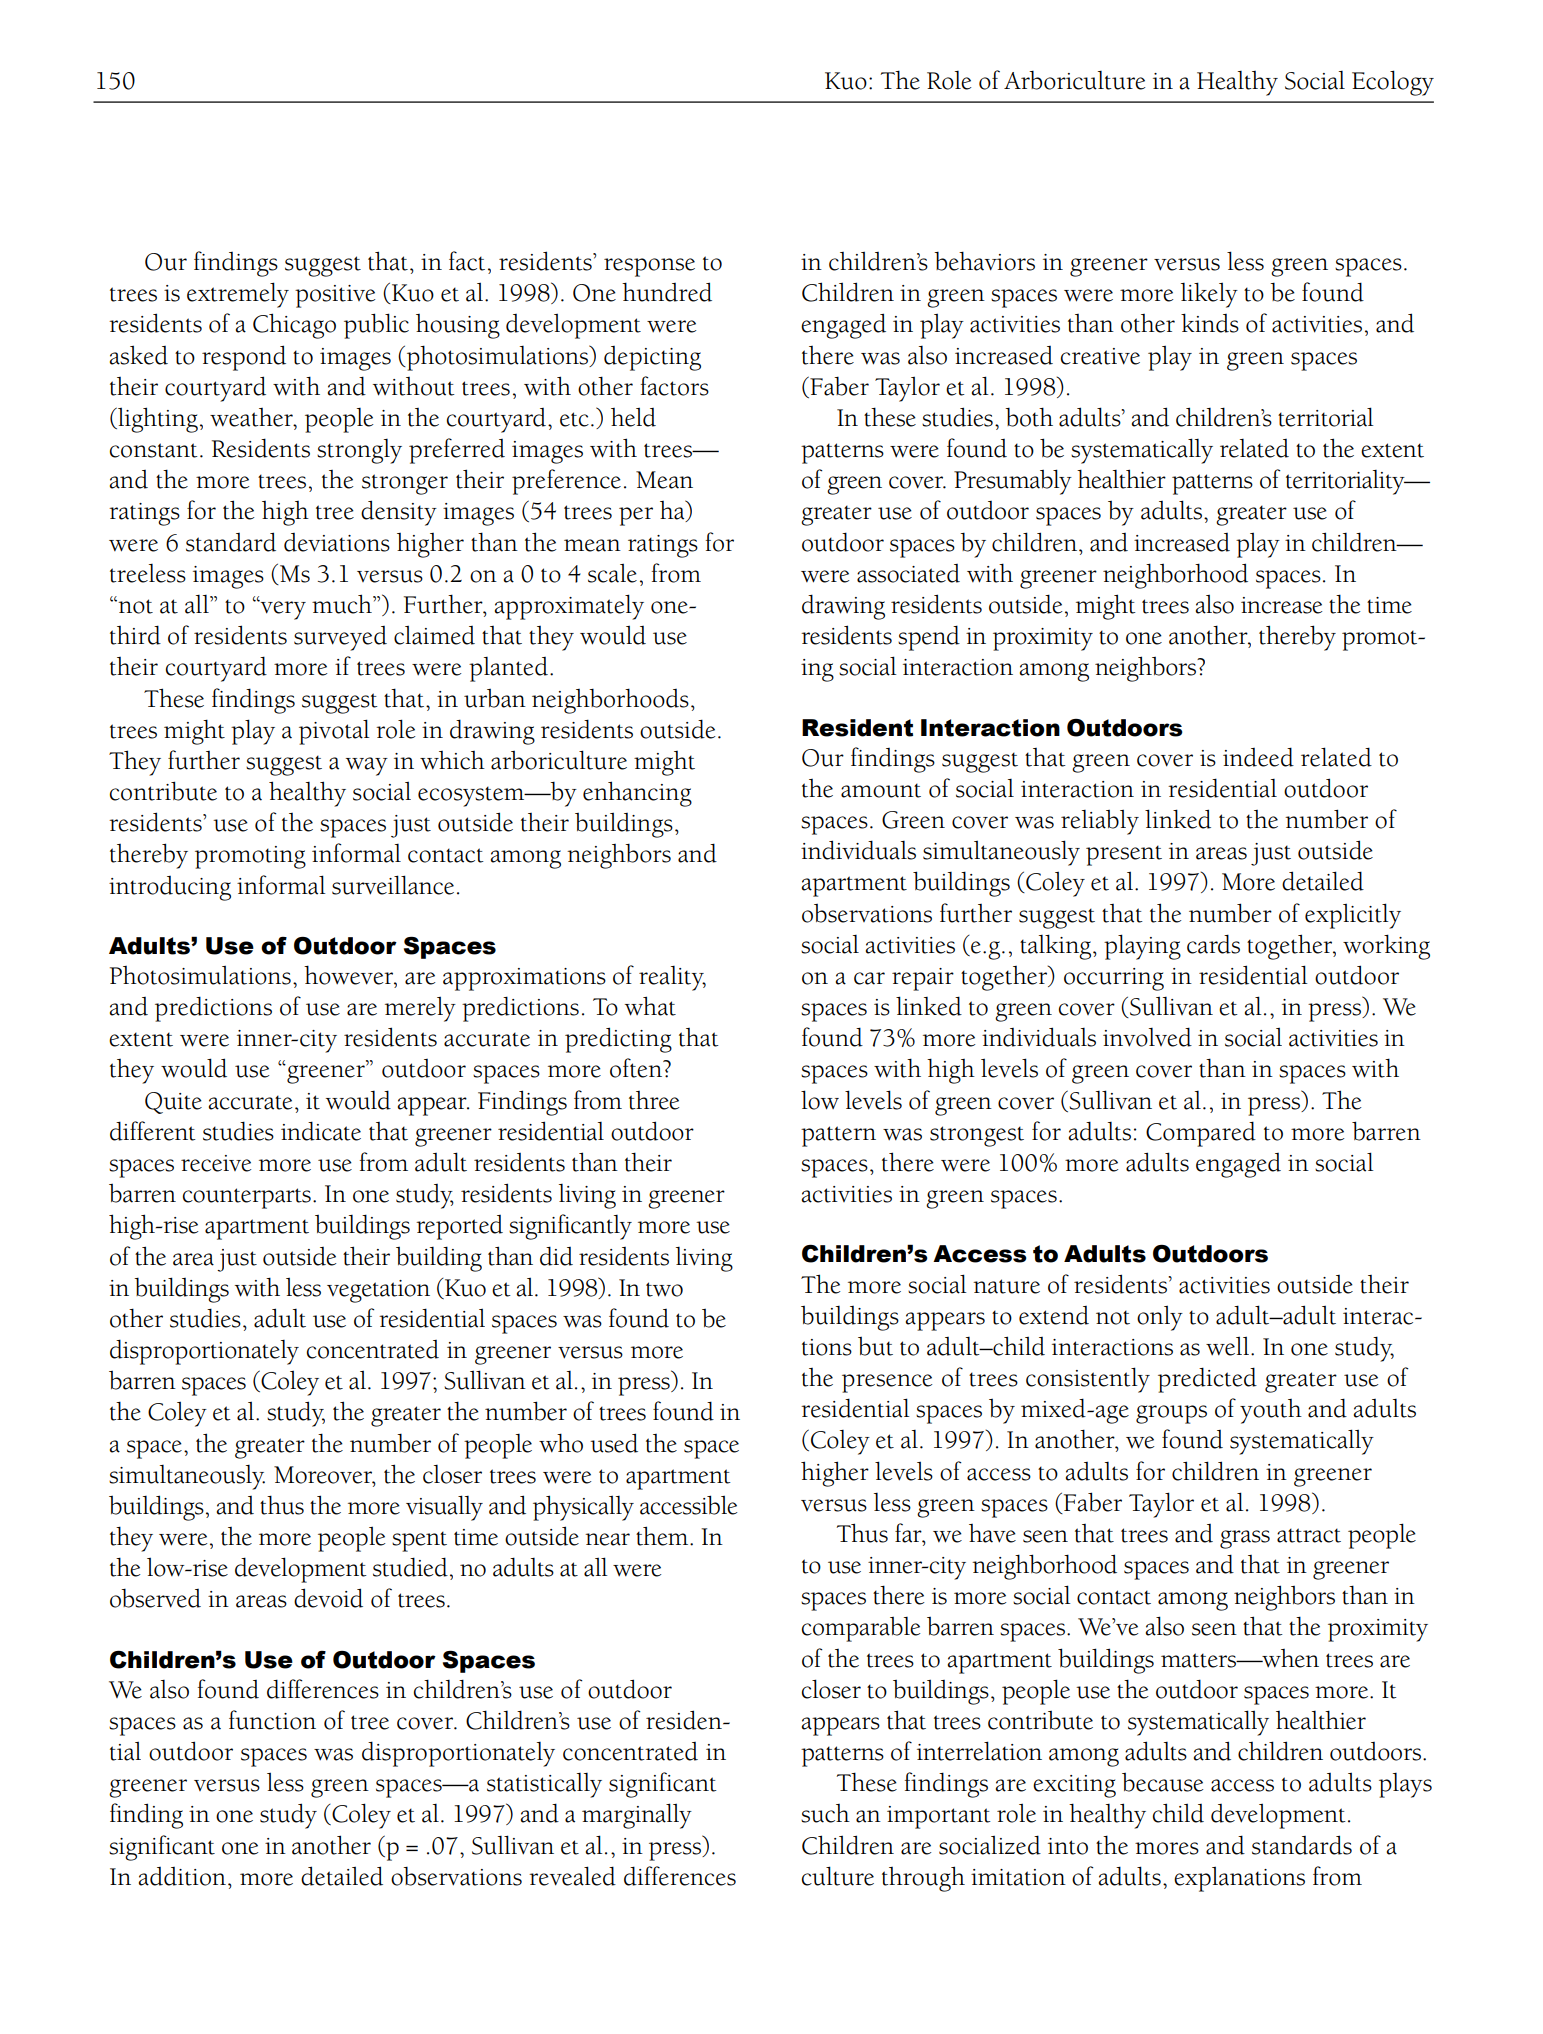  Describe the element at coordinates (649, 267) in the image. I see `response` at that location.
